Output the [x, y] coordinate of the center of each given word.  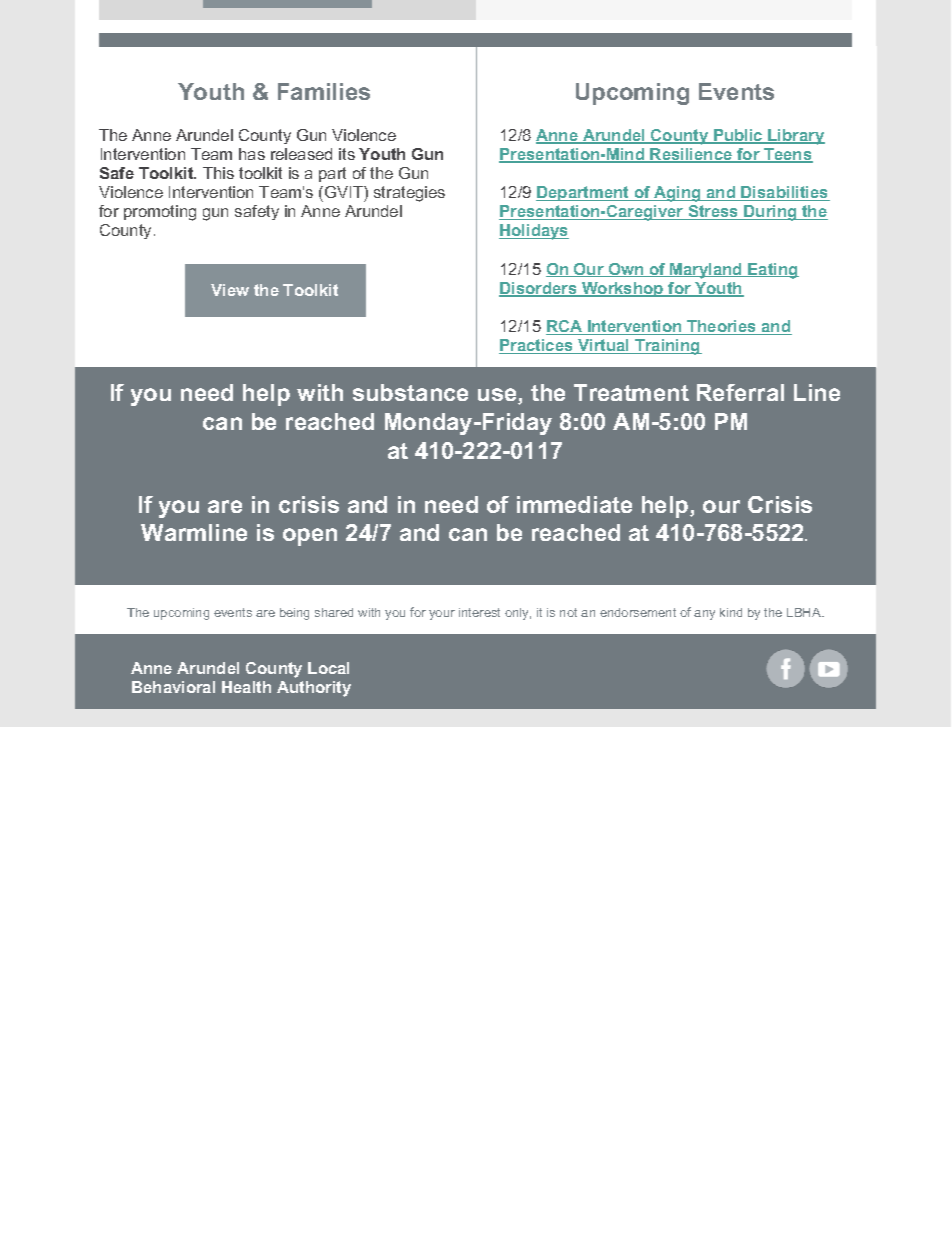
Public [738, 136]
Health [246, 687]
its [347, 154]
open [310, 537]
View [230, 290]
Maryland [706, 271]
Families [324, 91]
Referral [740, 392]
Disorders [539, 289]
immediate [574, 504]
